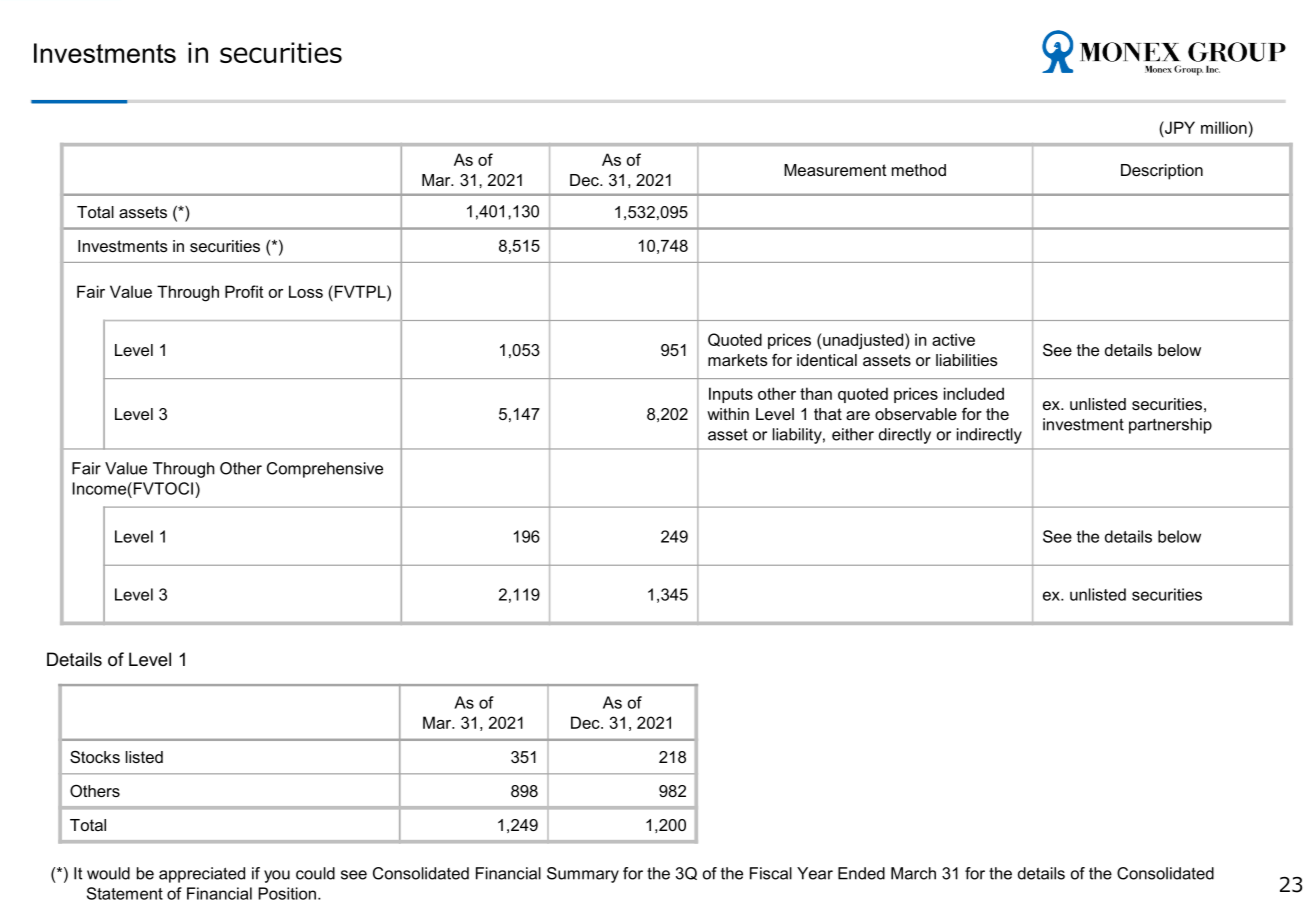 This image has height=911, width=1316. Describe the element at coordinates (913, 873) in the image. I see `March` at that location.
